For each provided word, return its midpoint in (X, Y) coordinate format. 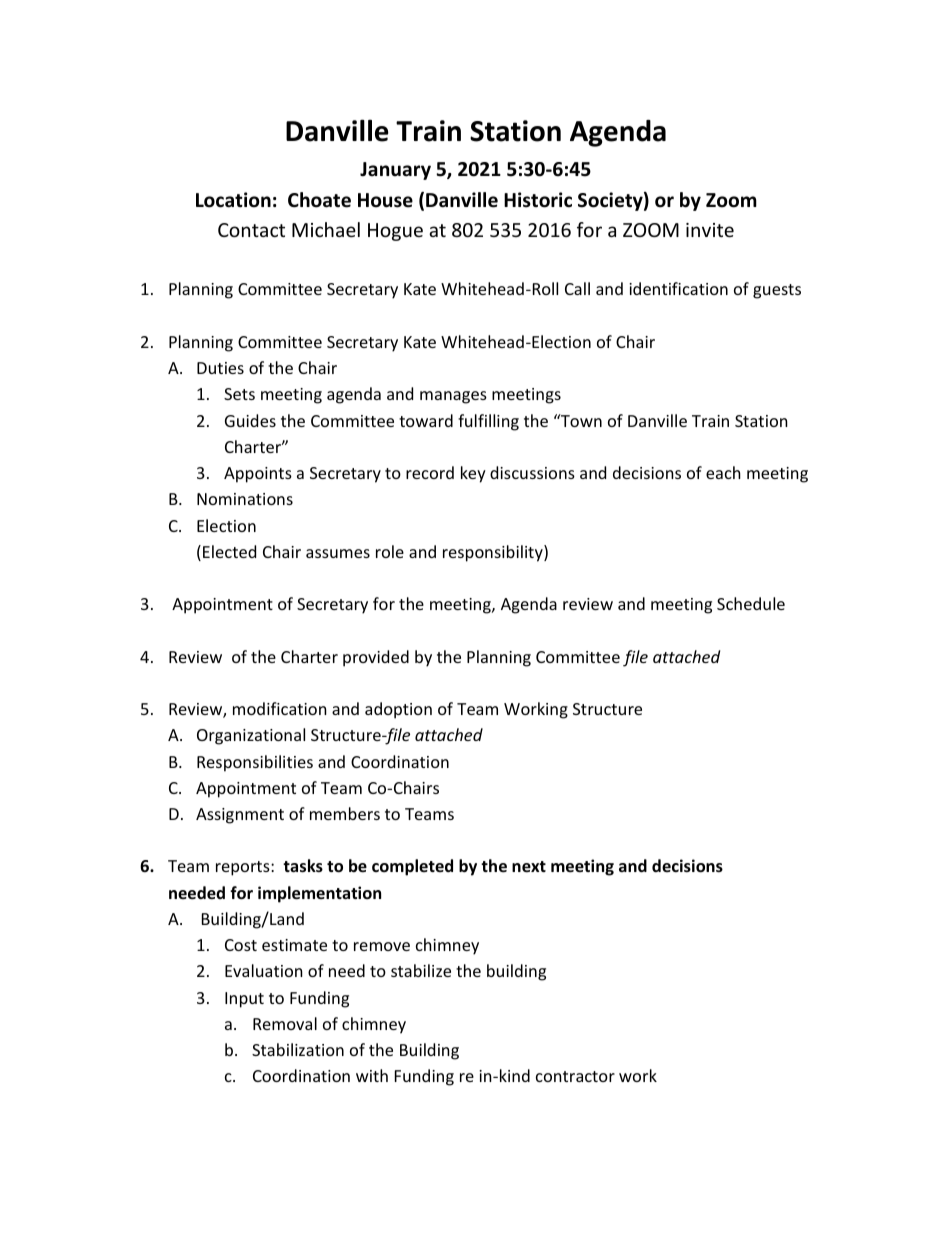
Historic (538, 200)
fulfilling (488, 422)
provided (376, 658)
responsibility (494, 553)
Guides (250, 420)
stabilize (421, 970)
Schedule (751, 603)
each (723, 472)
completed (412, 867)
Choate (319, 200)
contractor (575, 1076)
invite (710, 230)
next (529, 867)
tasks (303, 866)
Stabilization (298, 1049)
